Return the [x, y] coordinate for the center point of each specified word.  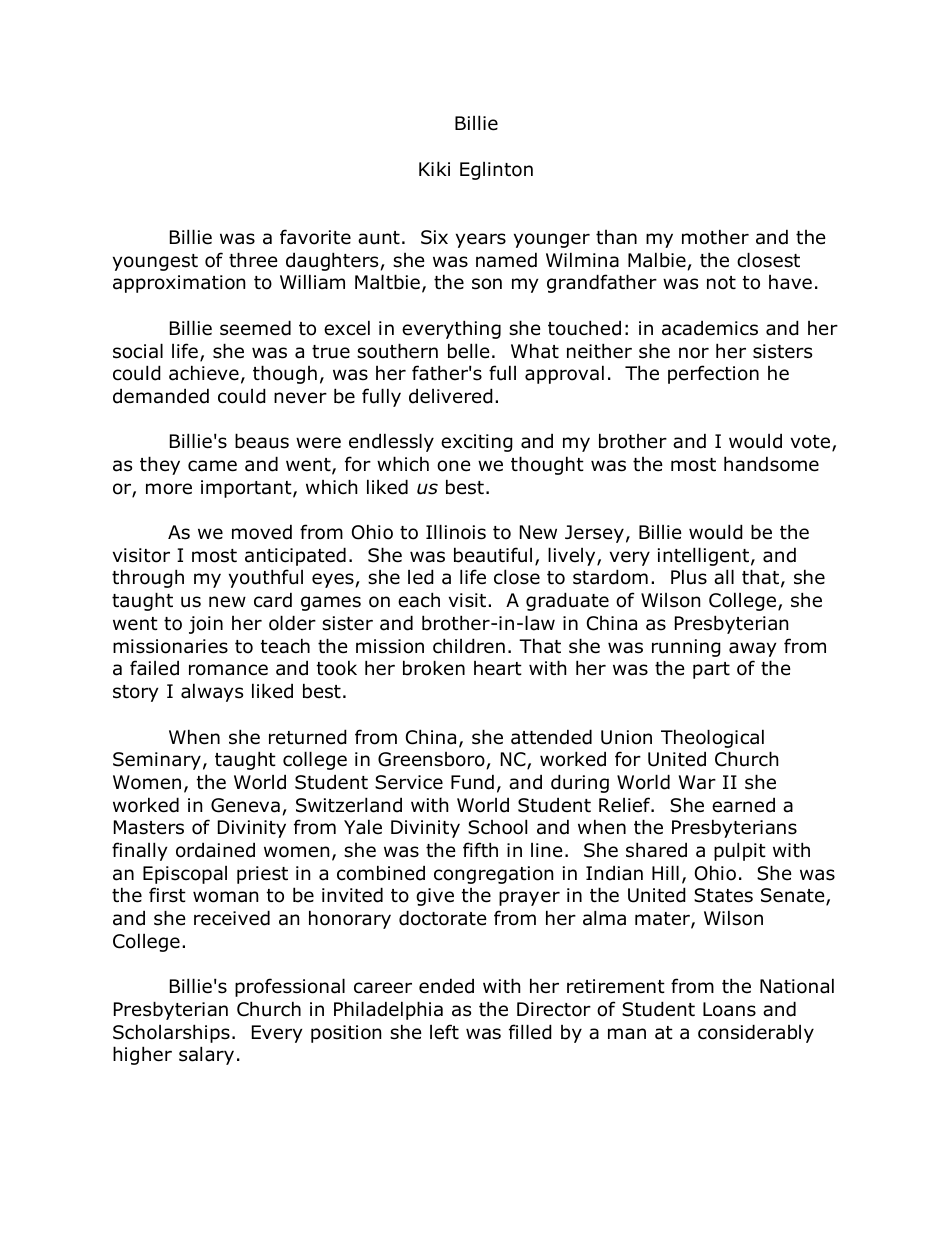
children [469, 646]
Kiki [434, 168]
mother [715, 237]
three [253, 260]
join [206, 625]
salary [206, 1055]
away [753, 649]
